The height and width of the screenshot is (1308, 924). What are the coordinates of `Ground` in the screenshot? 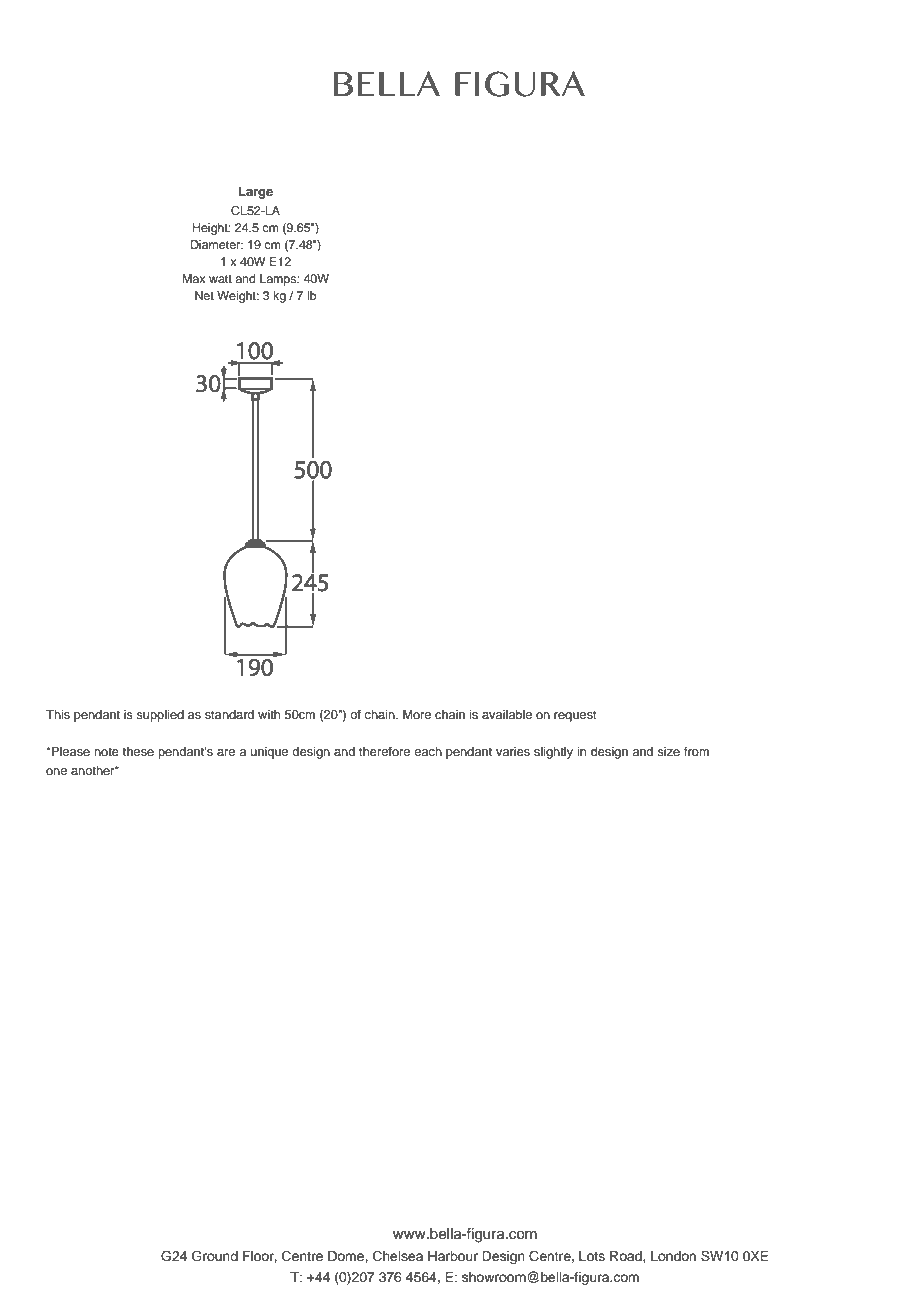 It's located at (215, 1256).
